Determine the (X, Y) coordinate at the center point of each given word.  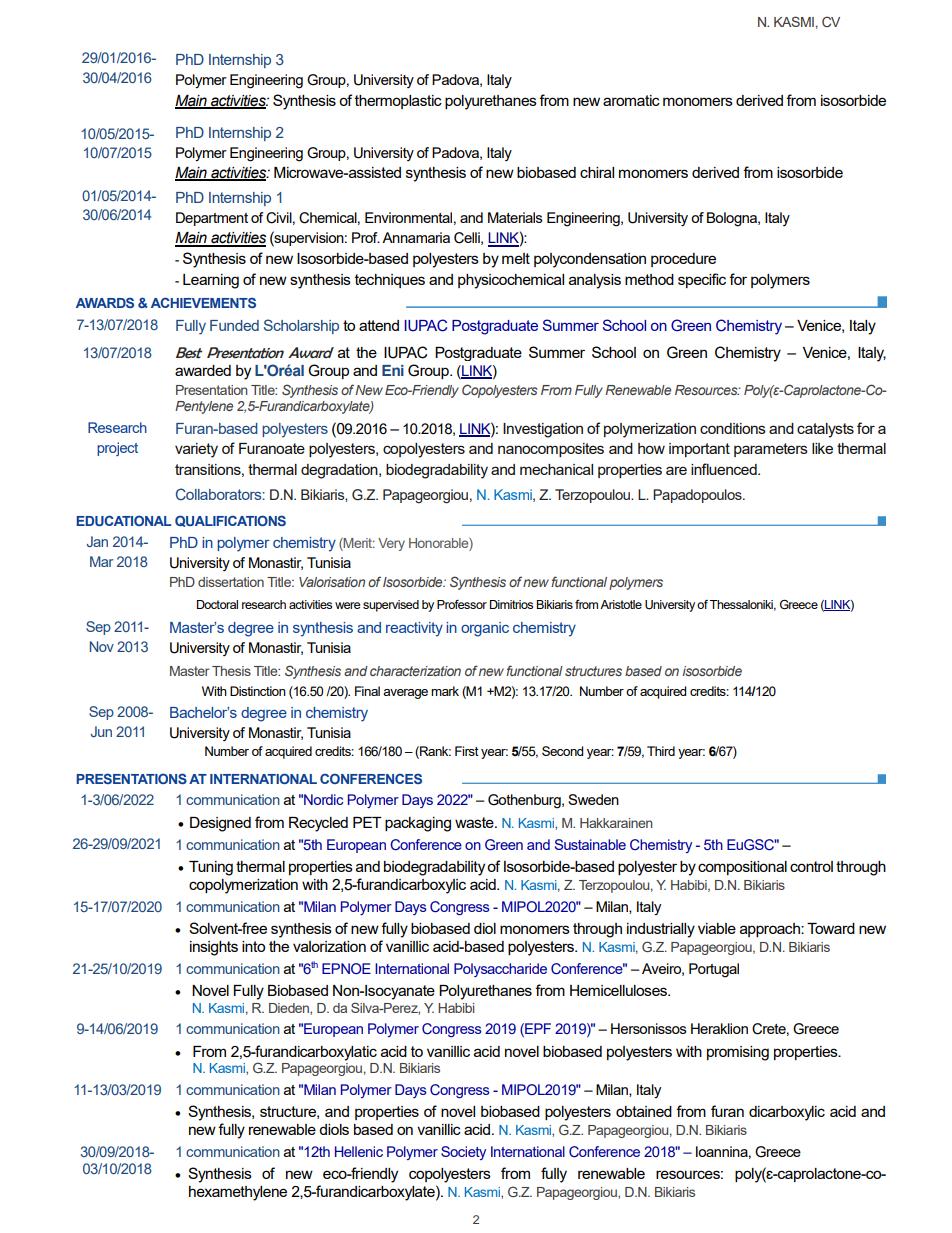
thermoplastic (398, 102)
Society (463, 1153)
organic (485, 629)
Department (212, 219)
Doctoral (217, 604)
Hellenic (359, 1151)
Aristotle (621, 604)
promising (738, 1053)
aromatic (631, 100)
